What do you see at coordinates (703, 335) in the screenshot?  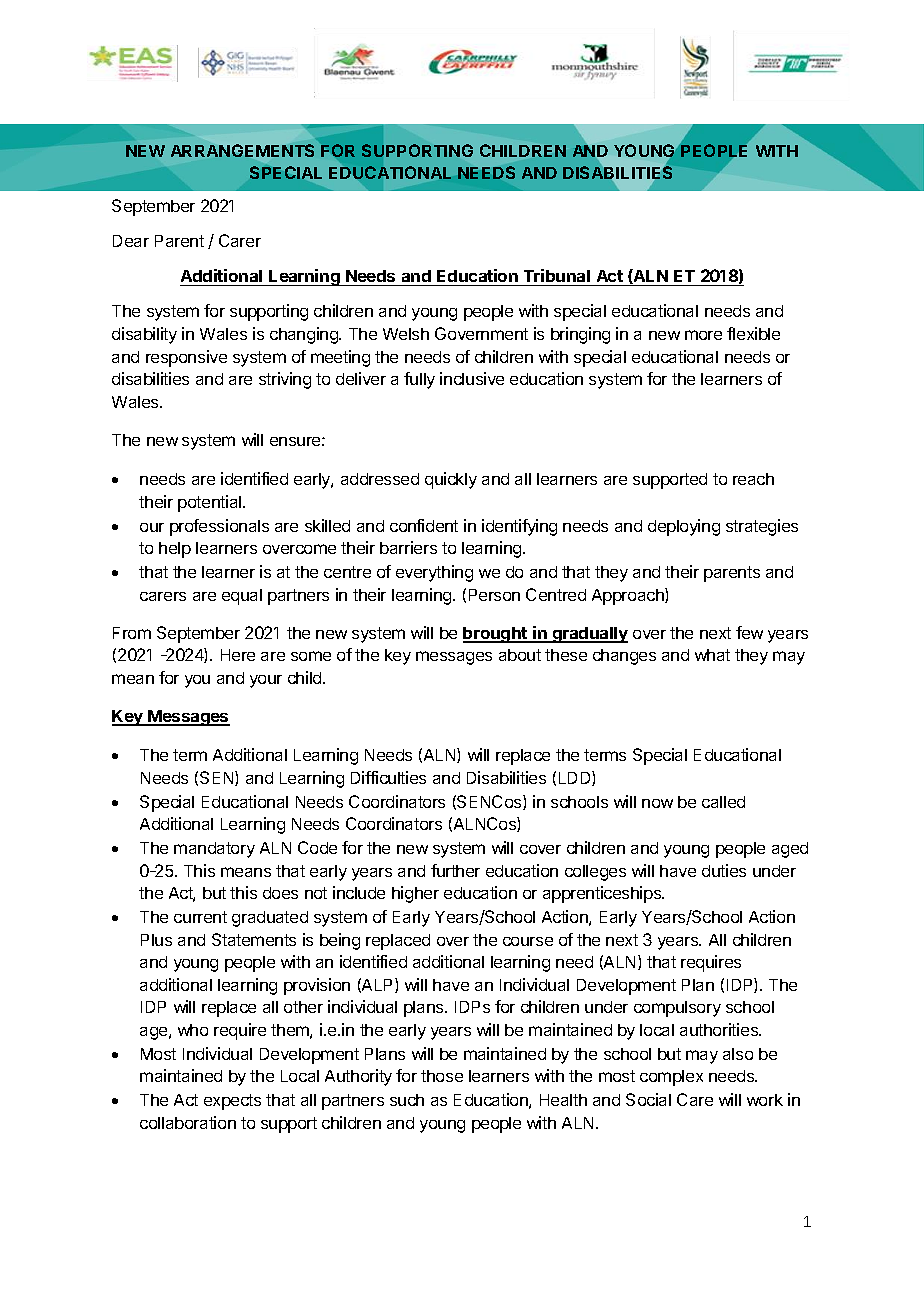 I see `more` at bounding box center [703, 335].
